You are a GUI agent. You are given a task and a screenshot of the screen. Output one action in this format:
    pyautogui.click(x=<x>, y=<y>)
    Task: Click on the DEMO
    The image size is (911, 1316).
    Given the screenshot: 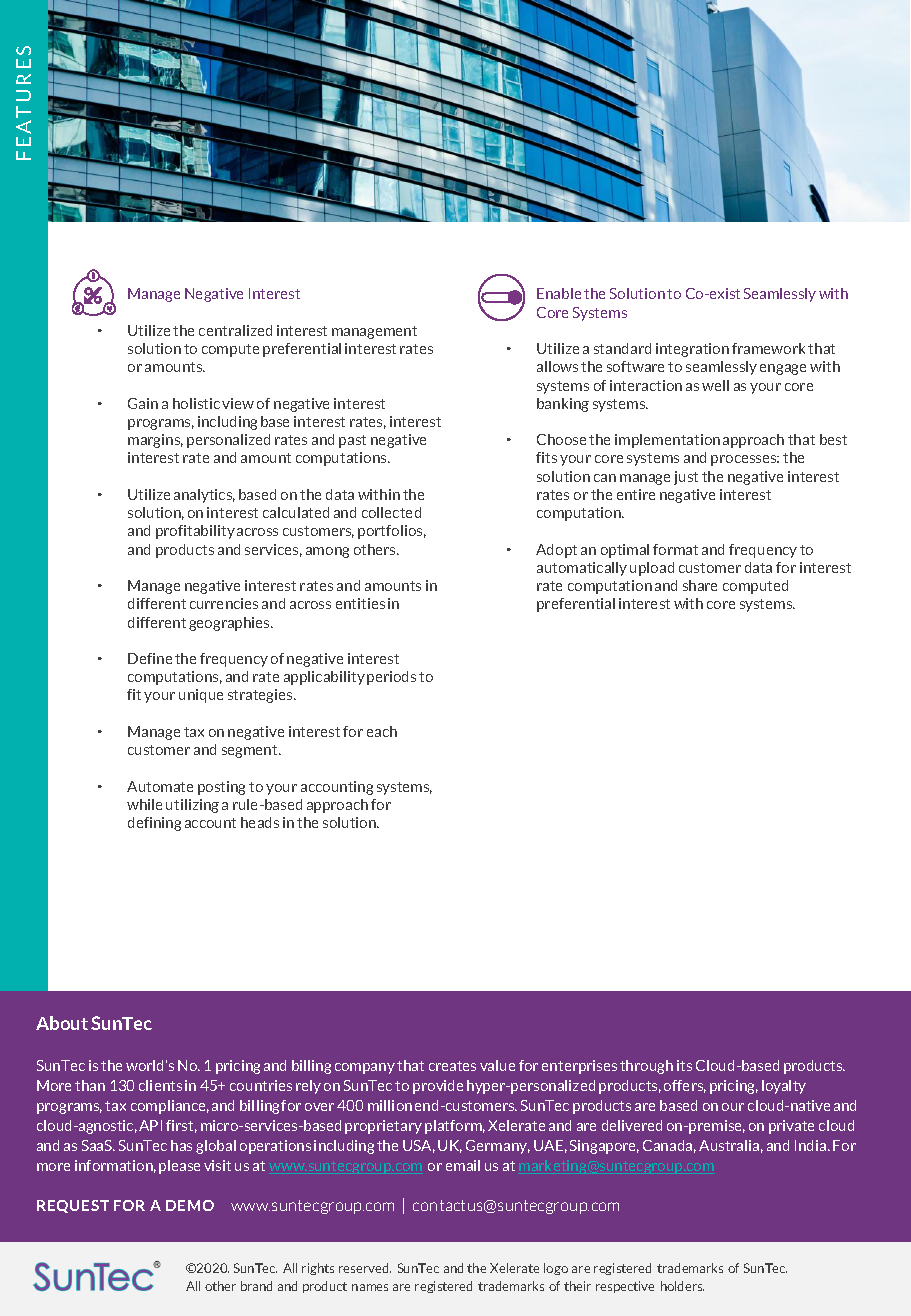 What is the action you would take?
    pyautogui.click(x=190, y=1205)
